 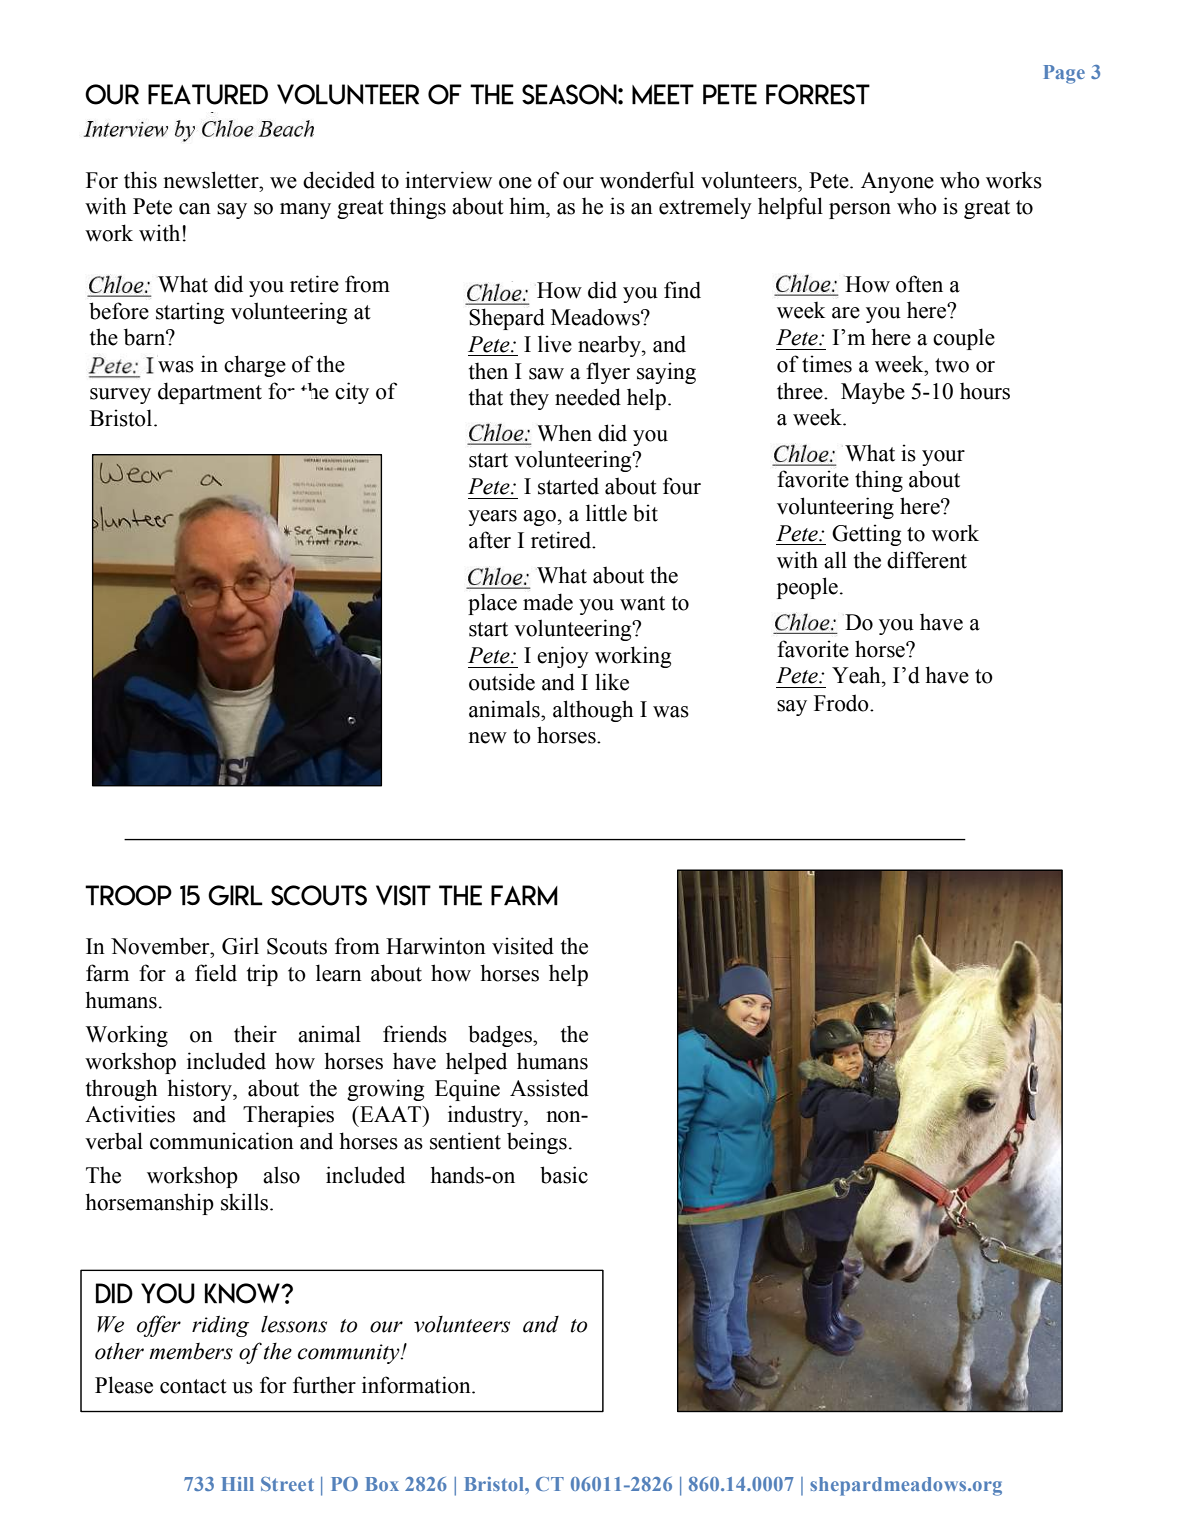 What do you see at coordinates (897, 182) in the document?
I see `Anyone` at bounding box center [897, 182].
